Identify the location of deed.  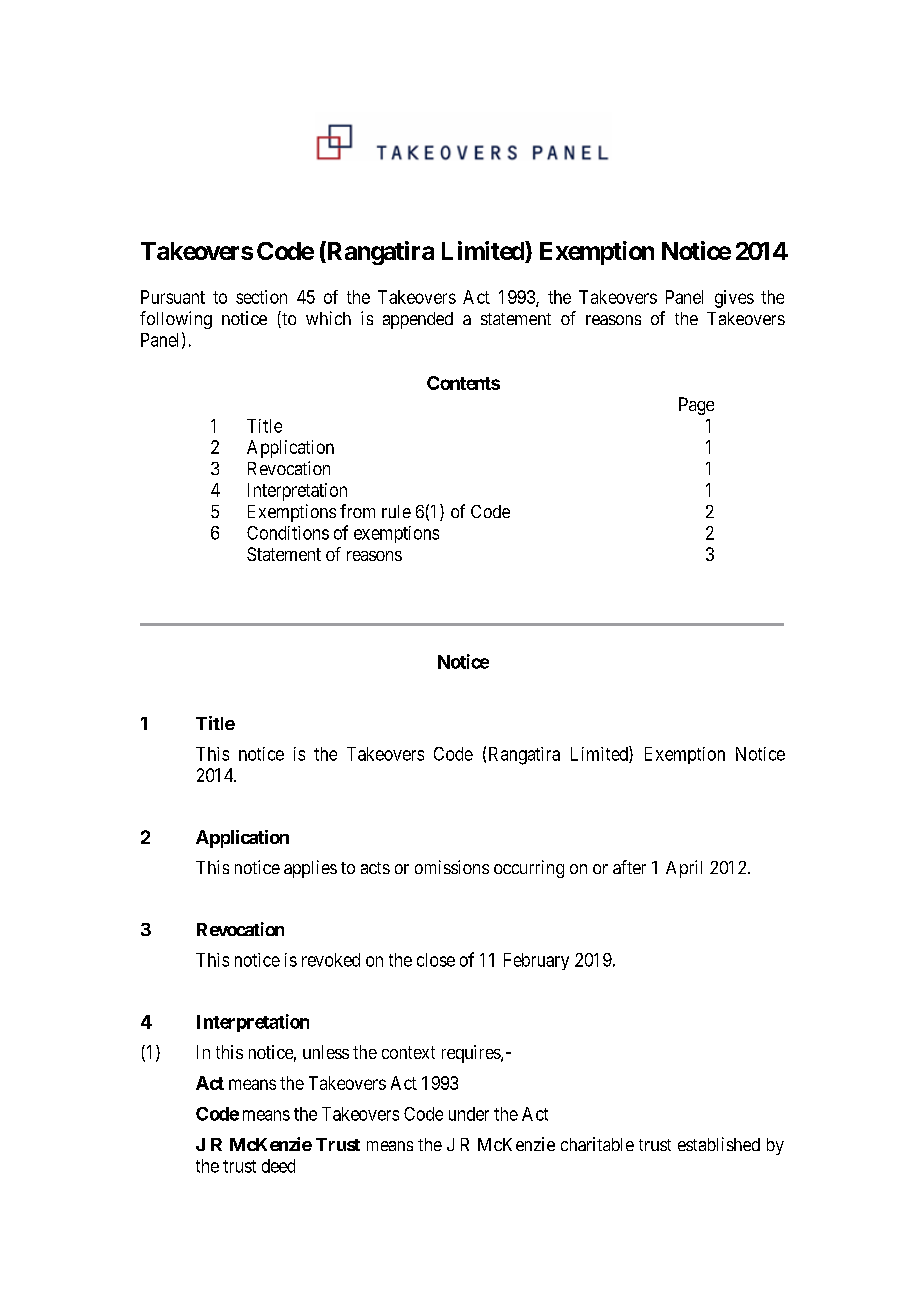
(278, 1166).
